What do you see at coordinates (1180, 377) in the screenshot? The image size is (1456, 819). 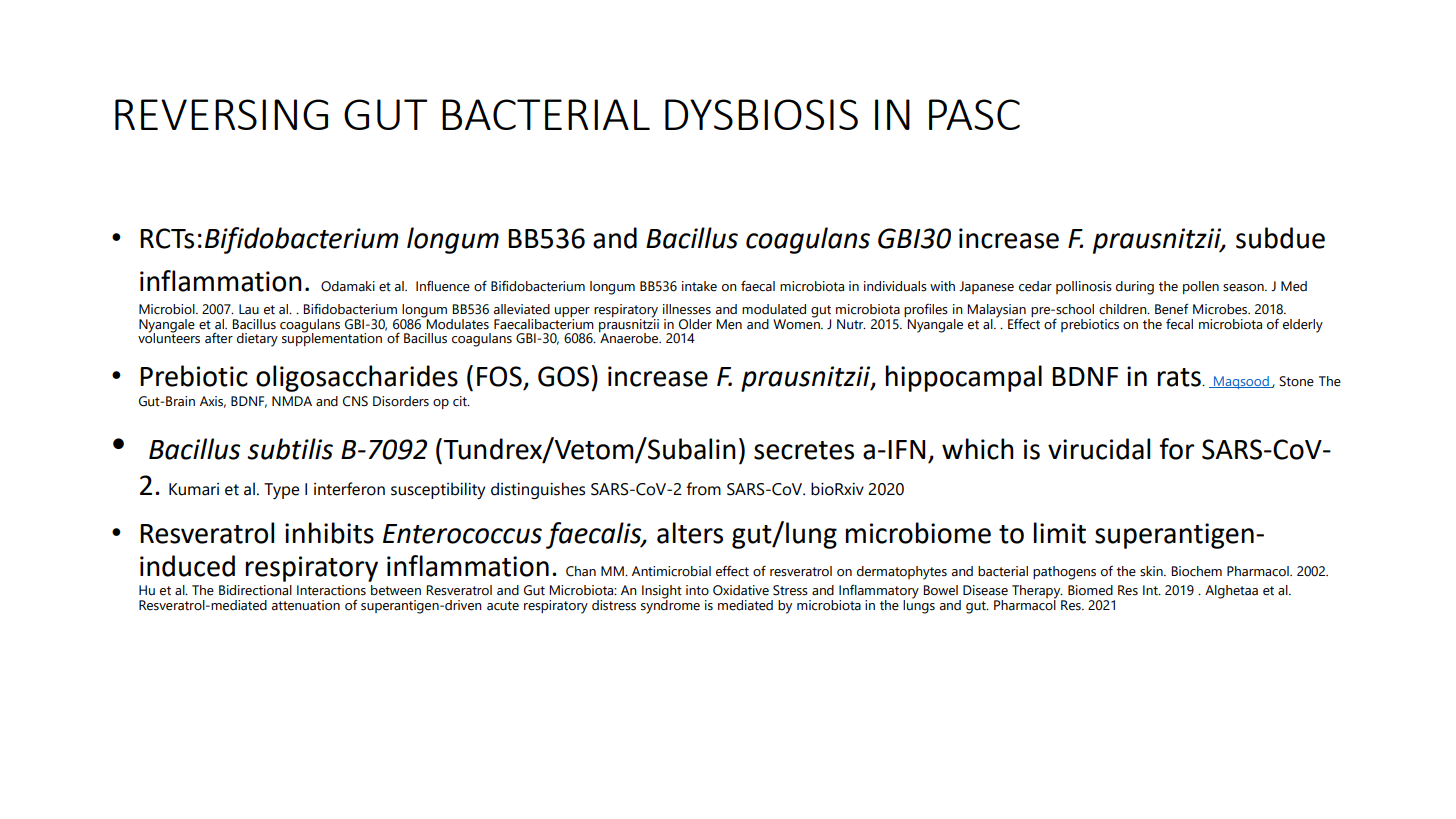 I see `rats` at bounding box center [1180, 377].
